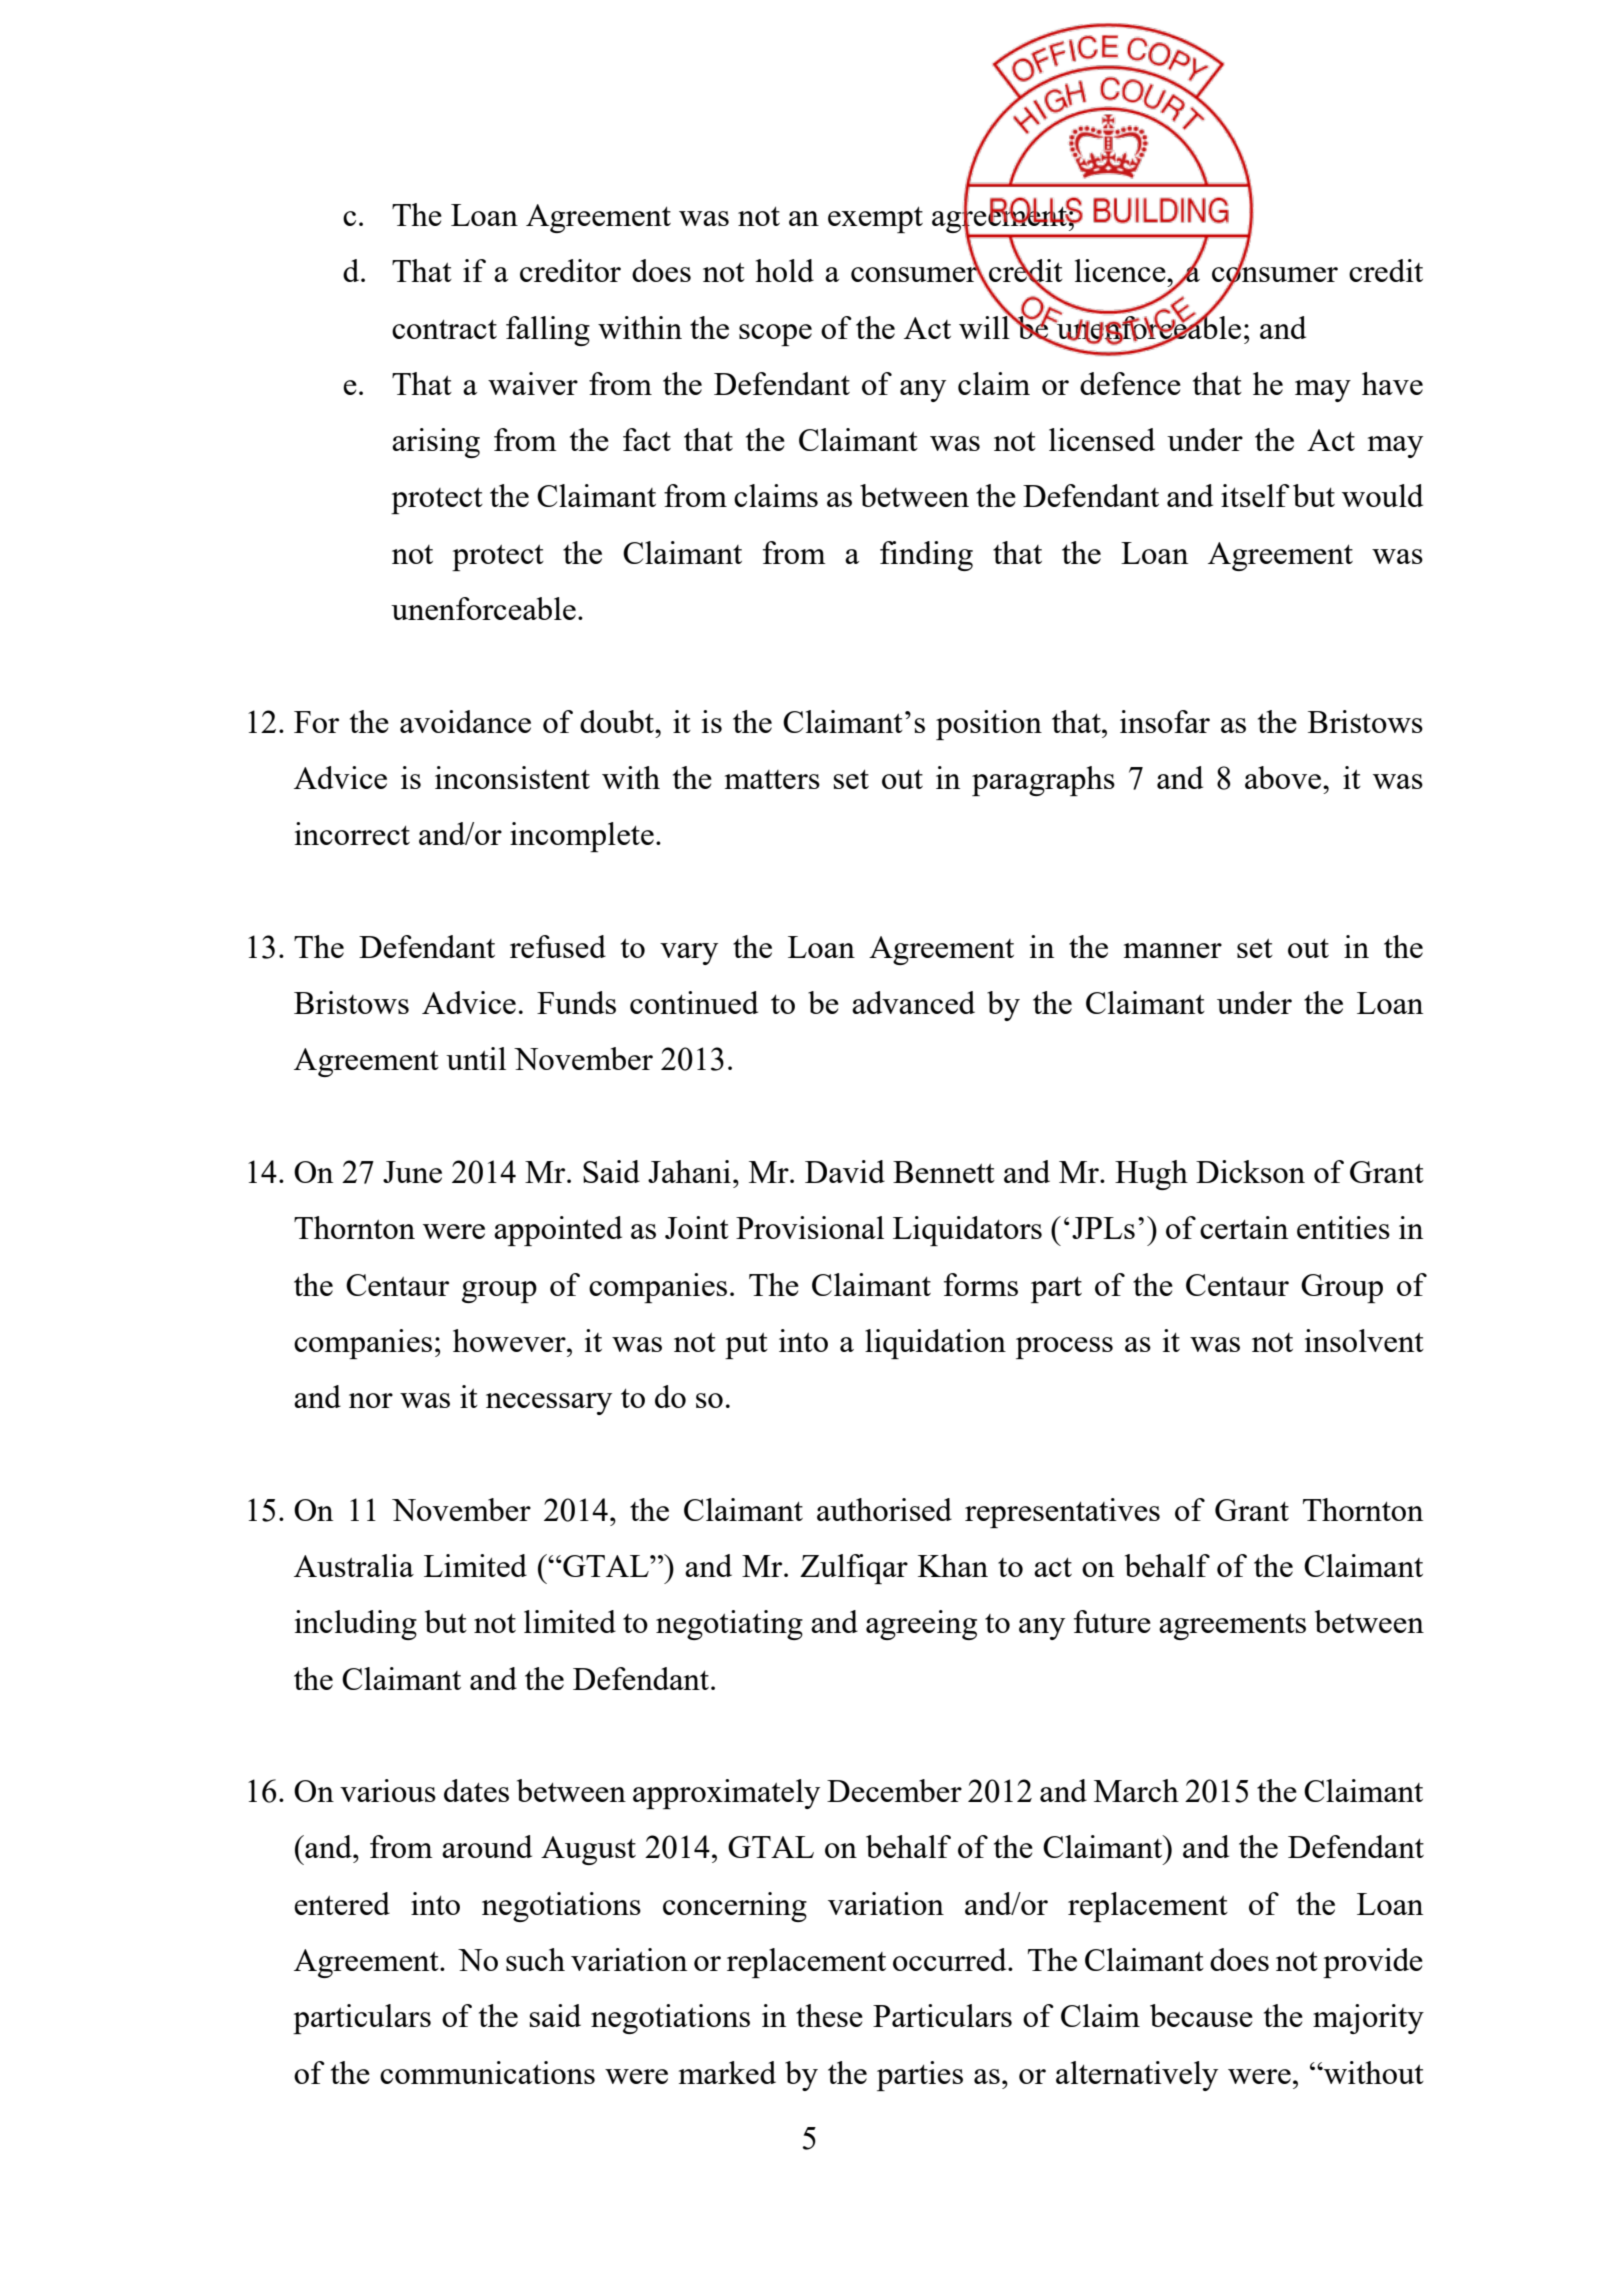 The width and height of the screenshot is (1619, 2290). What do you see at coordinates (444, 329) in the screenshot?
I see `contract` at bounding box center [444, 329].
